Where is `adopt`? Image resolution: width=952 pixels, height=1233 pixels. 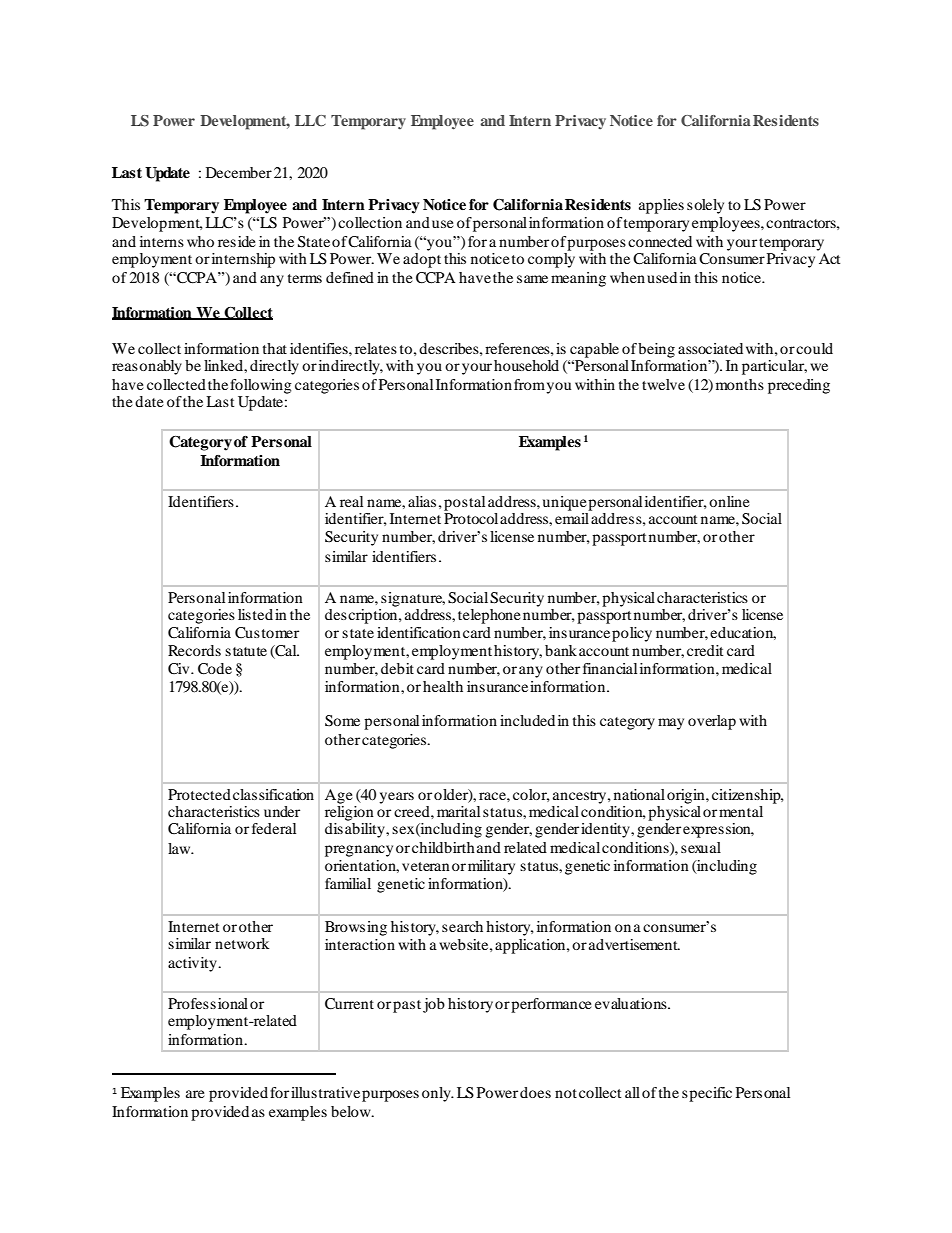
adopt is located at coordinates (422, 260).
